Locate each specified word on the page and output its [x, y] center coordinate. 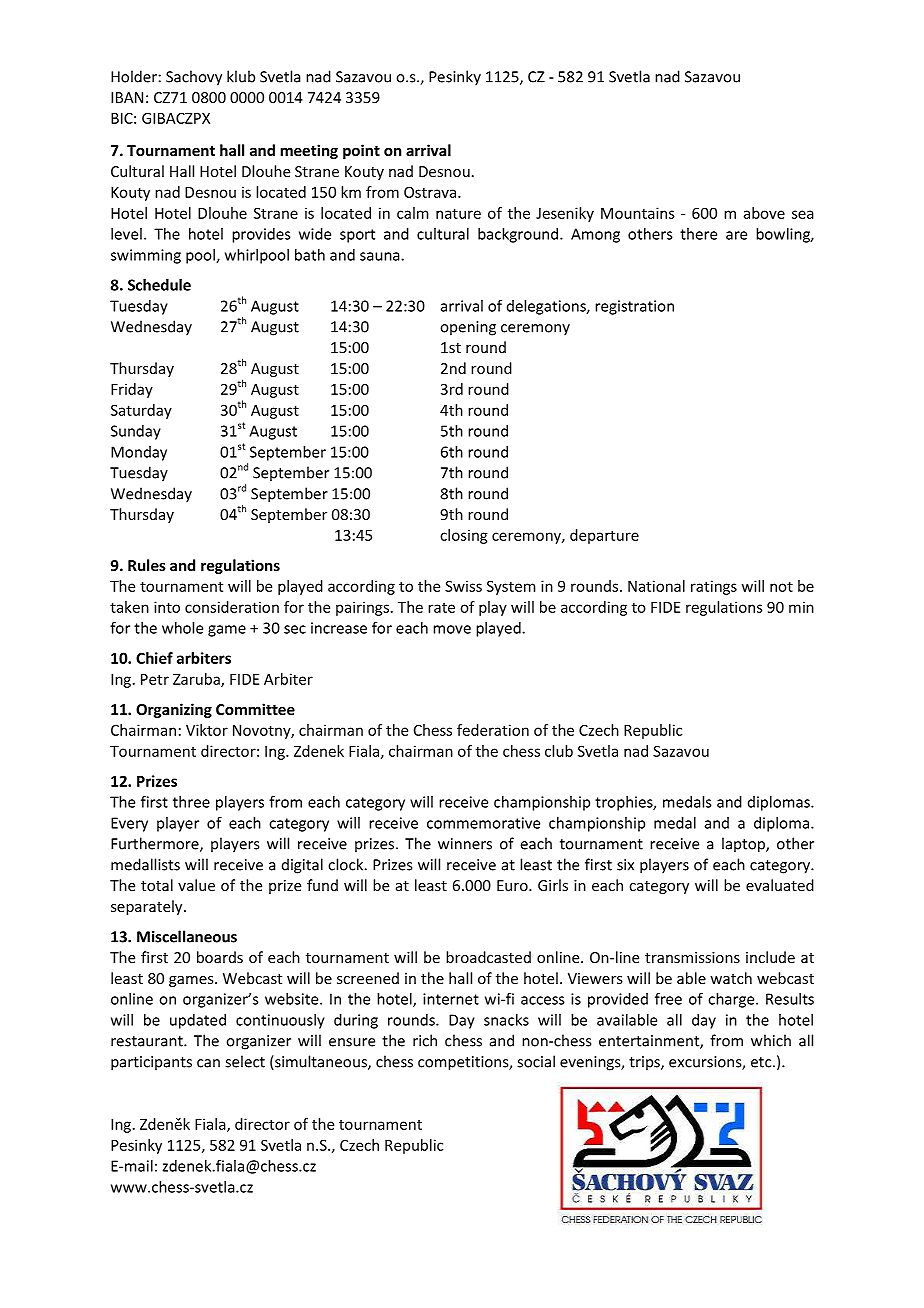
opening [468, 328]
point [361, 151]
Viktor [207, 730]
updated [198, 1021]
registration [634, 307]
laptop [744, 845]
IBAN [127, 97]
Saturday [141, 411]
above [764, 213]
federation [493, 730]
